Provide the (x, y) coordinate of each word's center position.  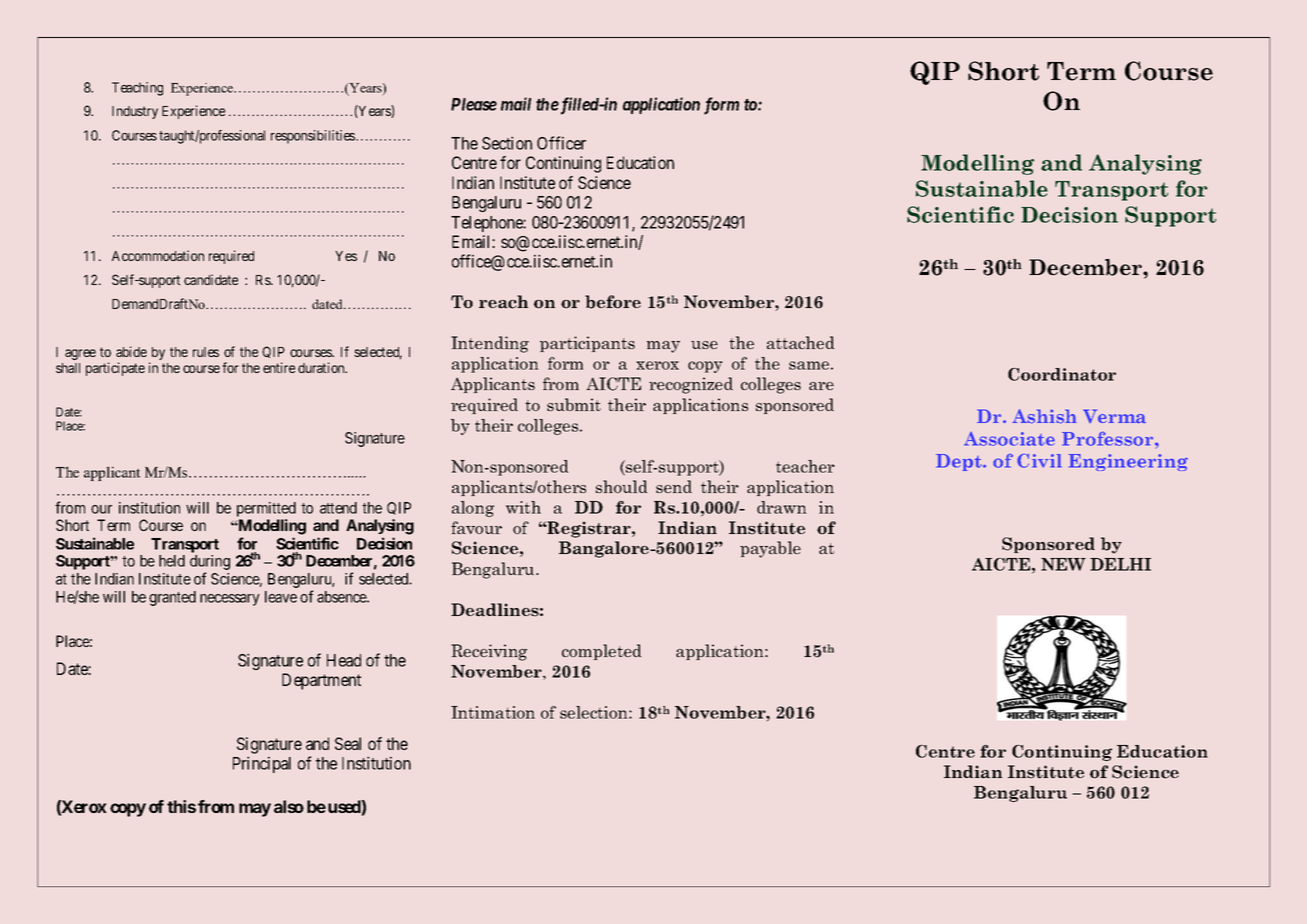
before (613, 302)
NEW (1063, 564)
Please (474, 104)
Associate (1009, 439)
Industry (135, 112)
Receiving (489, 652)
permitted (266, 509)
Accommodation (158, 255)
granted (172, 598)
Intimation (493, 712)
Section (507, 143)
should (621, 486)
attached (800, 342)
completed (601, 652)
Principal (262, 764)
